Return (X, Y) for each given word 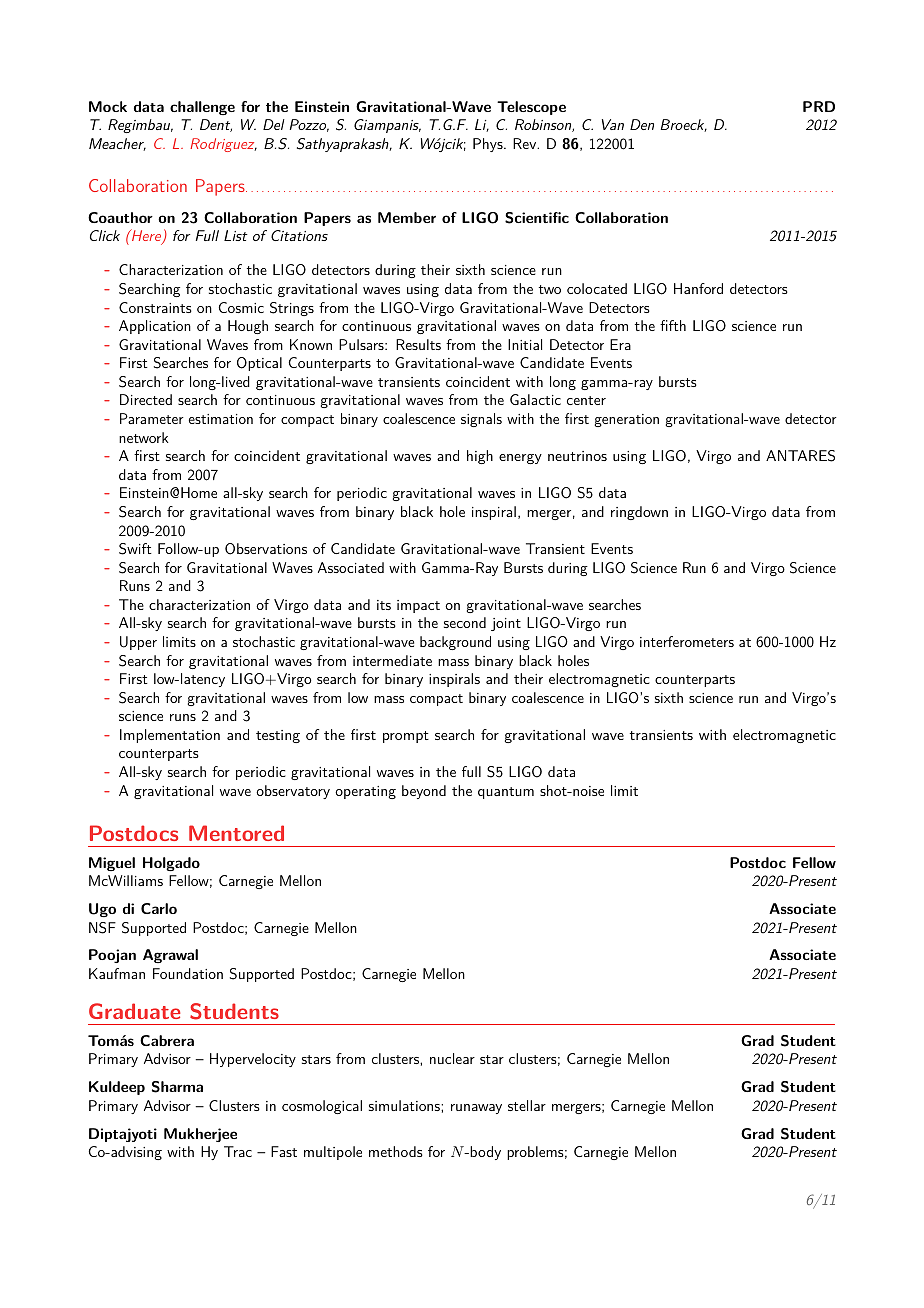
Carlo (159, 908)
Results (418, 344)
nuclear (452, 1058)
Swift (135, 549)
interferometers (687, 641)
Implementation (170, 736)
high (480, 457)
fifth (673, 325)
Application (155, 327)
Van (613, 124)
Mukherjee (200, 1135)
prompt (406, 737)
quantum (506, 793)
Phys (489, 145)
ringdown (639, 513)
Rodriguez (223, 145)
